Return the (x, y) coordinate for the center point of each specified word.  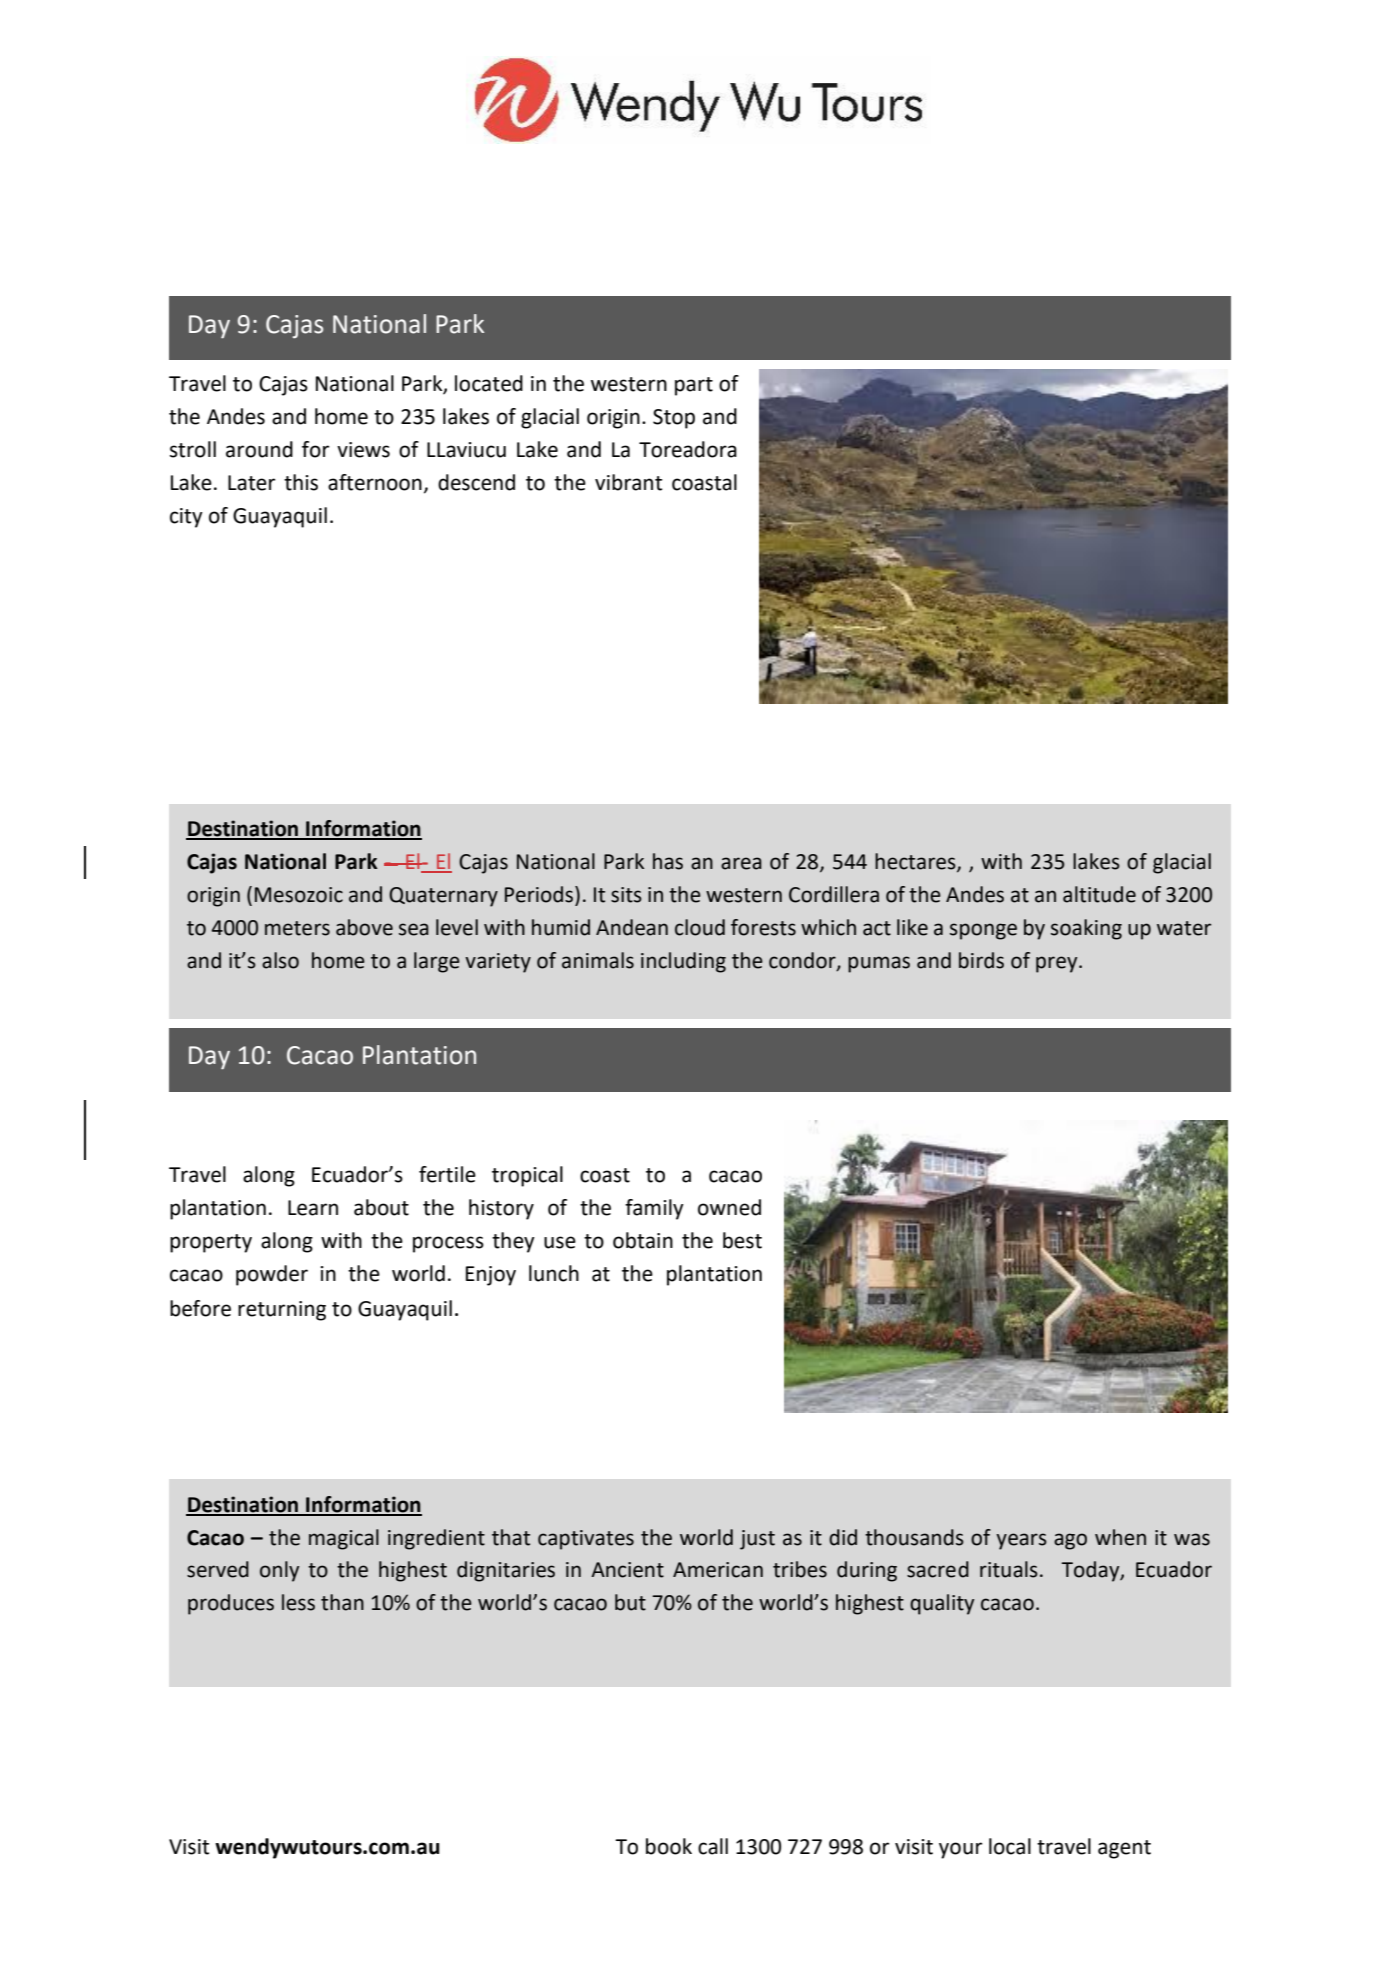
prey (1058, 964)
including (683, 962)
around (259, 449)
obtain (643, 1240)
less (298, 1602)
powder (272, 1275)
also (280, 960)
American (718, 1570)
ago (1070, 1541)
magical (344, 1539)
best (742, 1240)
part (694, 386)
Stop (674, 419)
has (668, 861)
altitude (1099, 894)
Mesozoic (299, 895)
